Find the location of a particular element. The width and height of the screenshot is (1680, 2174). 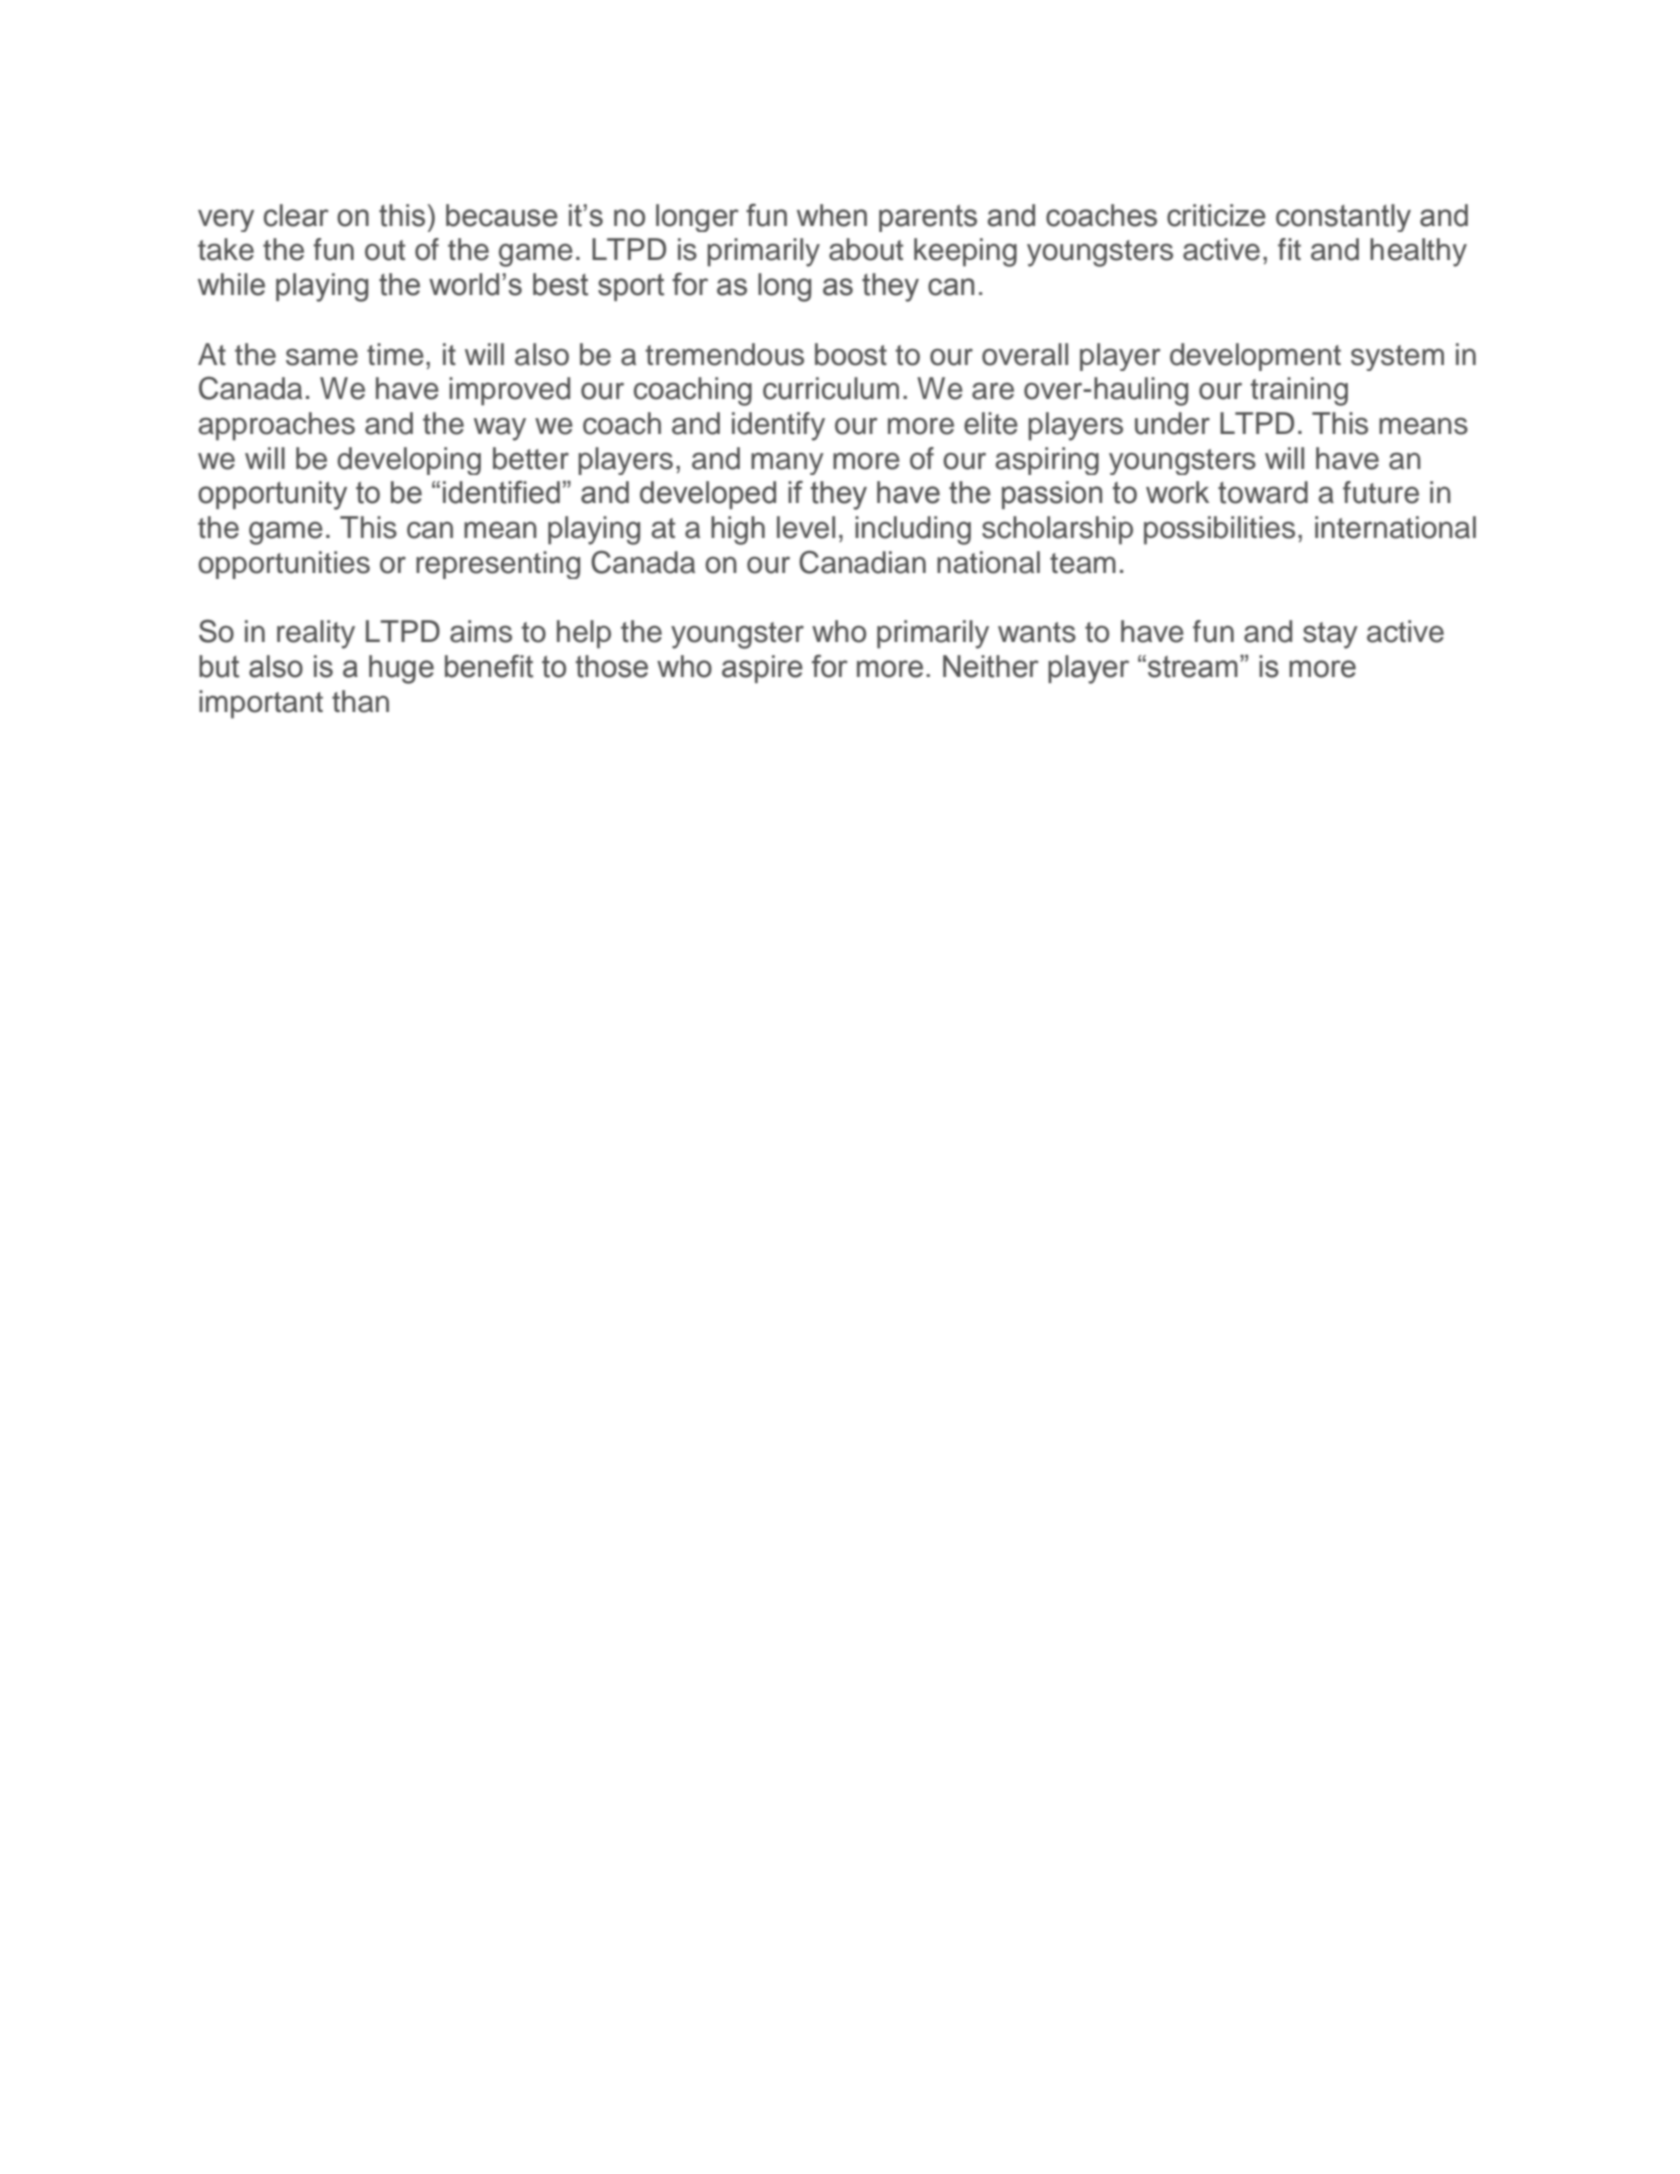

Canadian is located at coordinates (862, 562).
